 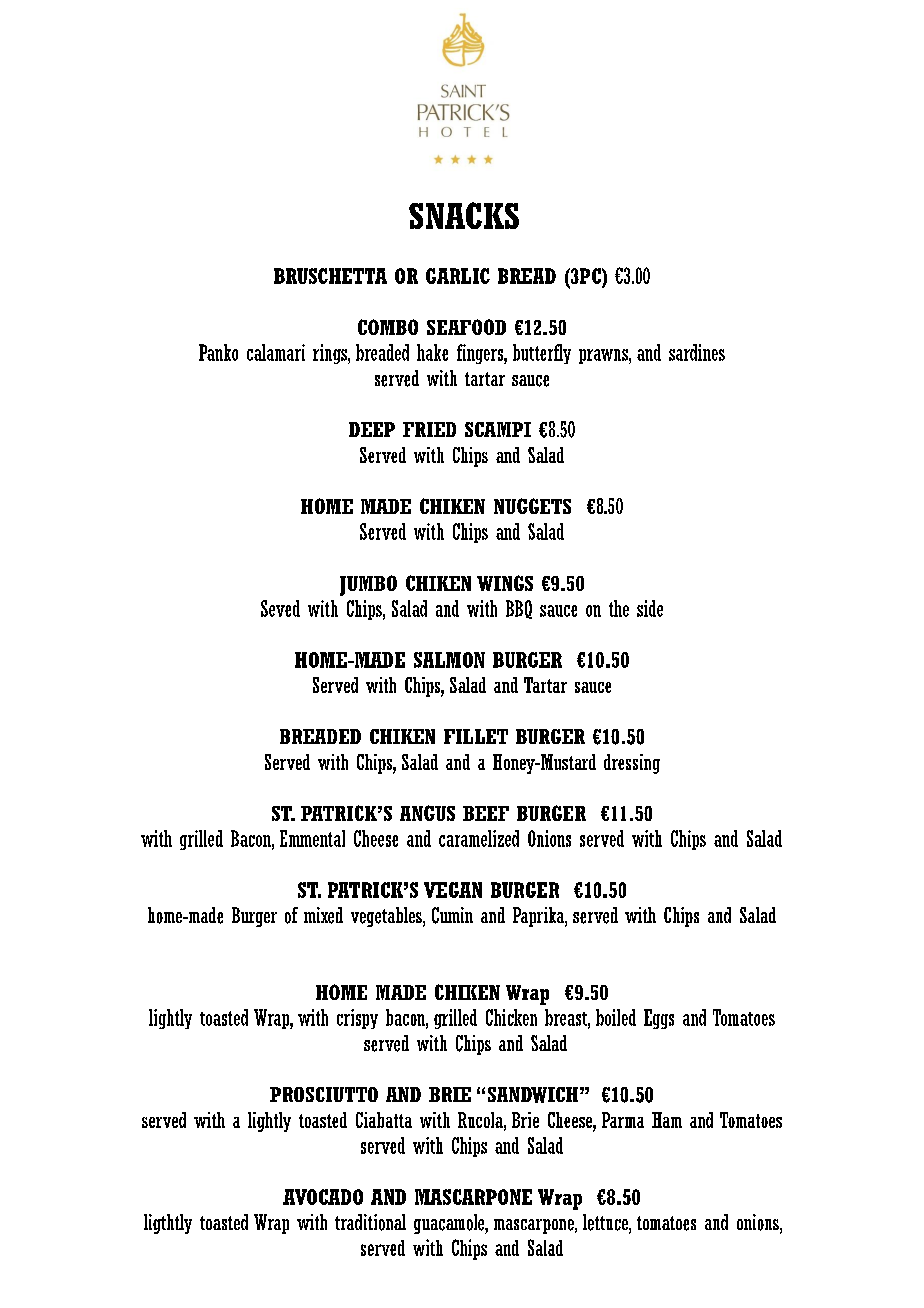 I want to click on butterfly, so click(x=542, y=354).
